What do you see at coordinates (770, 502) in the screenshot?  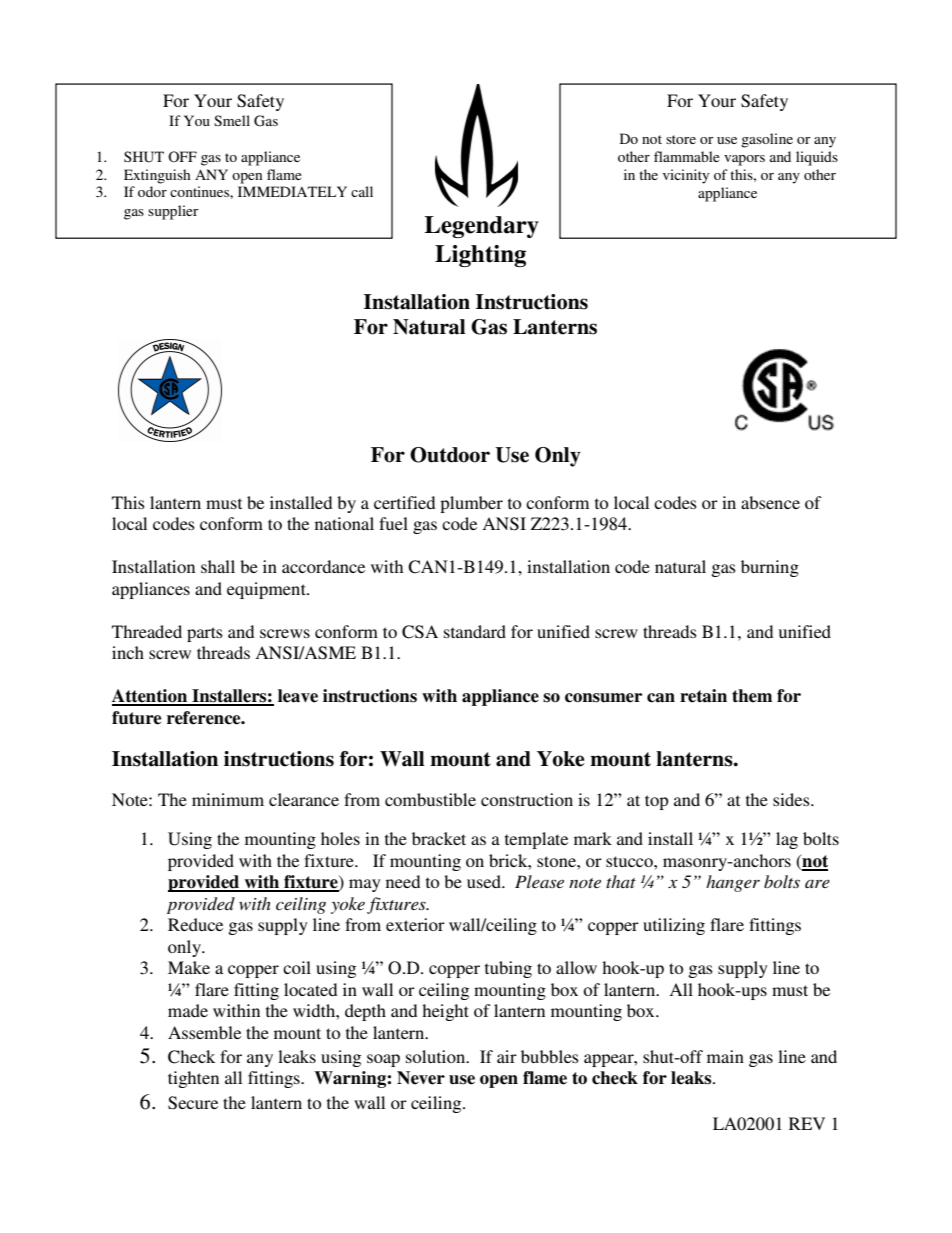 I see `absence` at bounding box center [770, 502].
